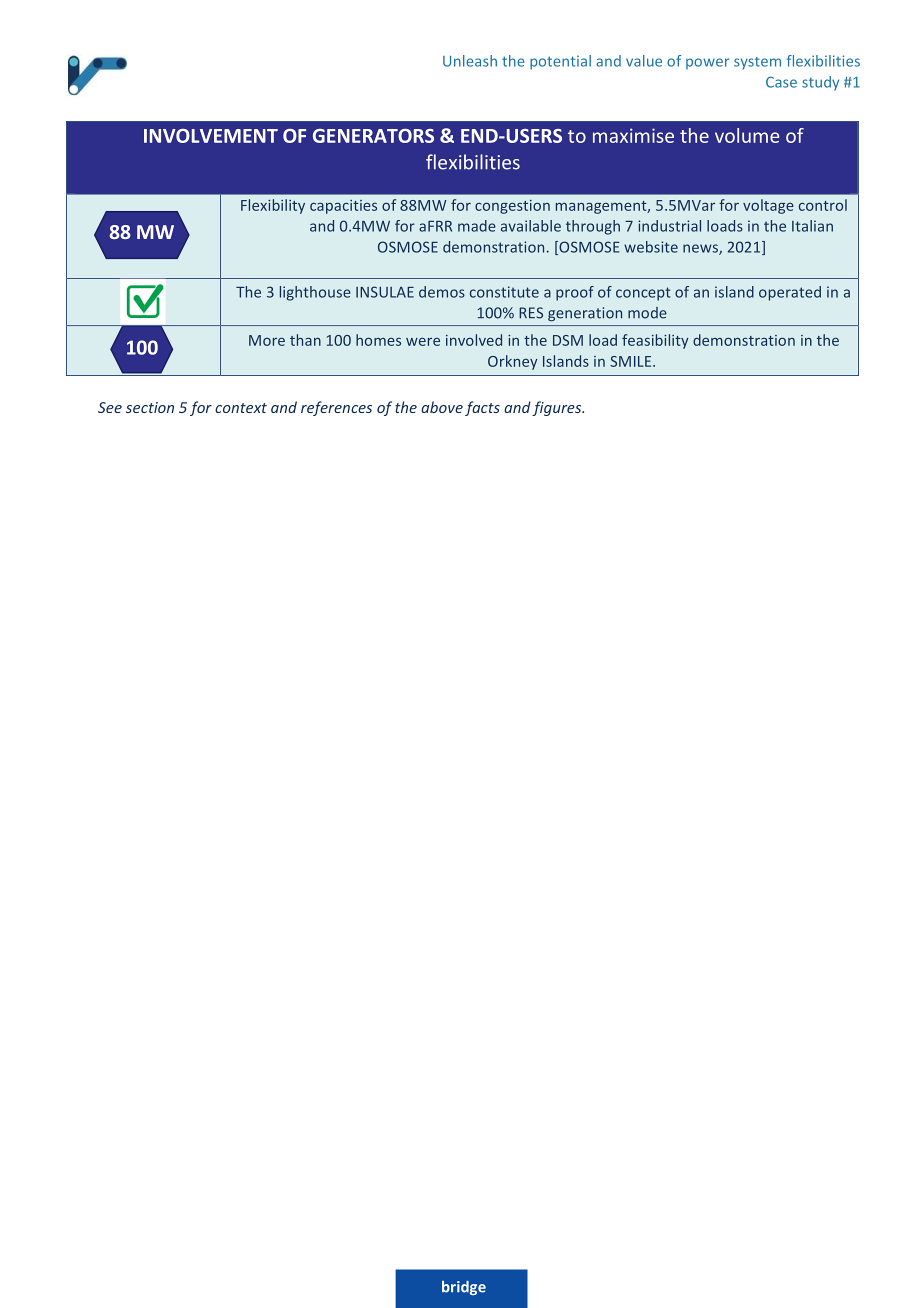 The image size is (924, 1308). I want to click on Orkney, so click(513, 362).
